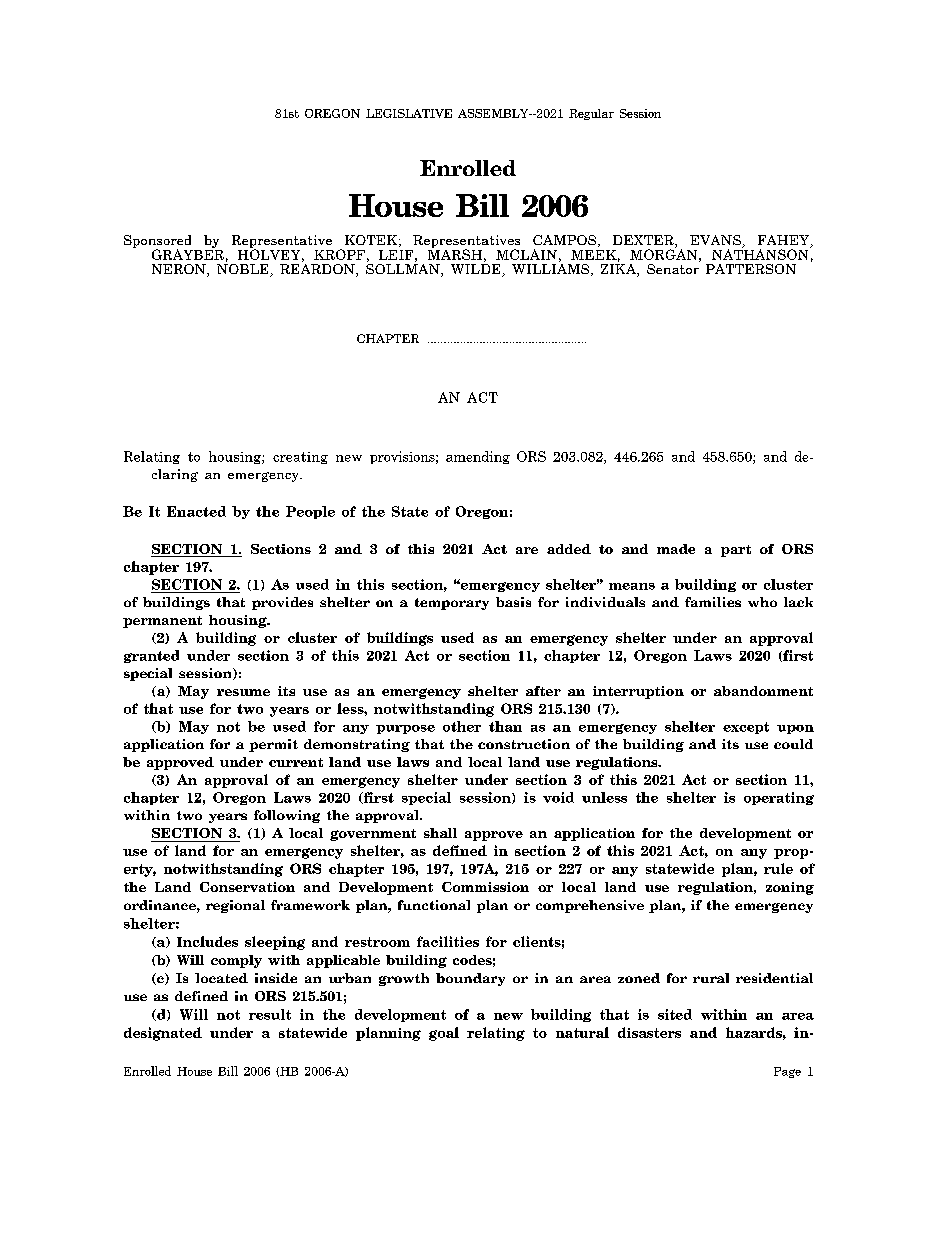 This document has width=952, height=1233. Describe the element at coordinates (444, 1034) in the document. I see `goal` at that location.
